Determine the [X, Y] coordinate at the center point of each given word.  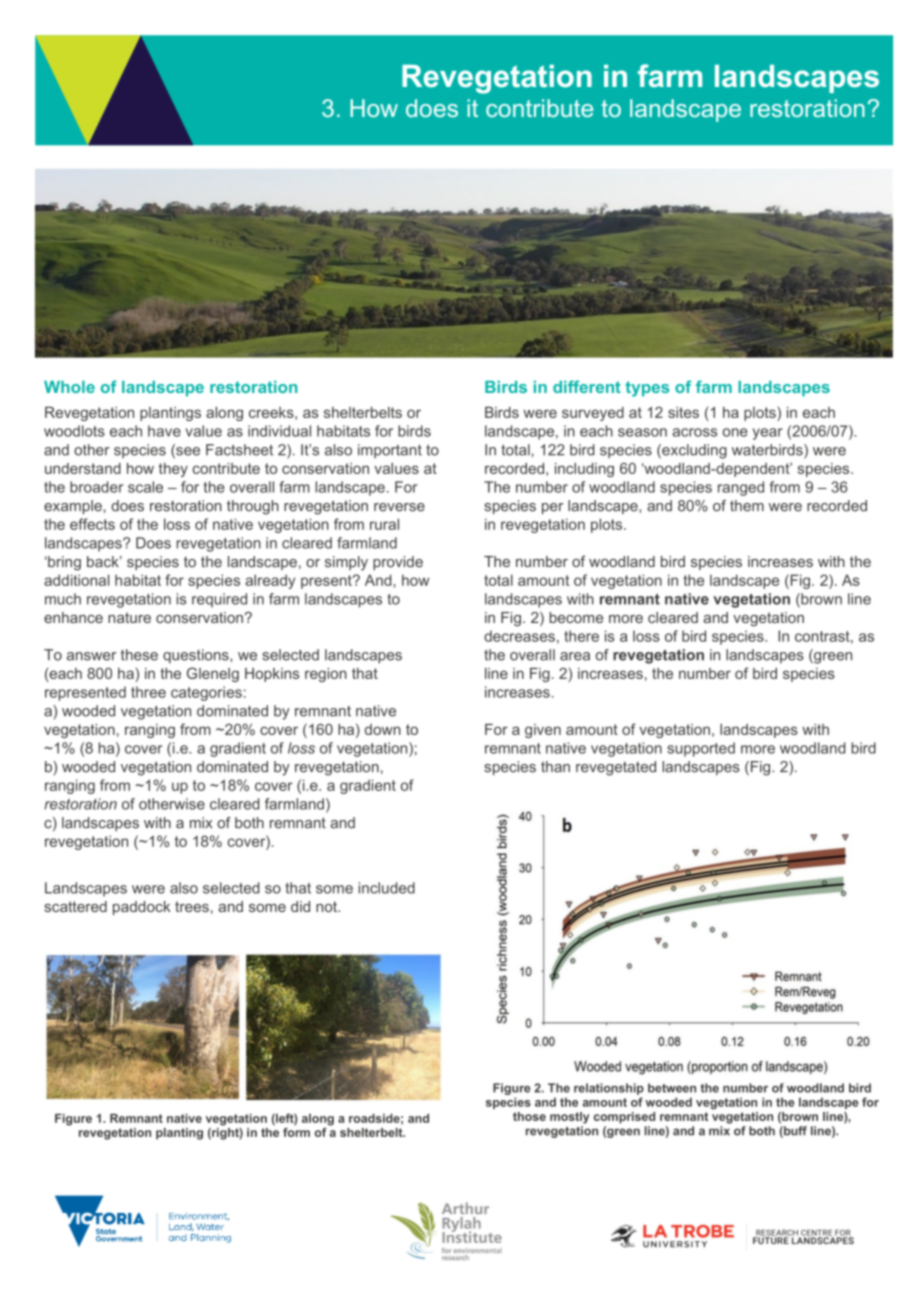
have [164, 431]
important [390, 451]
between [672, 1088]
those [529, 1116]
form [296, 1131]
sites [683, 412]
